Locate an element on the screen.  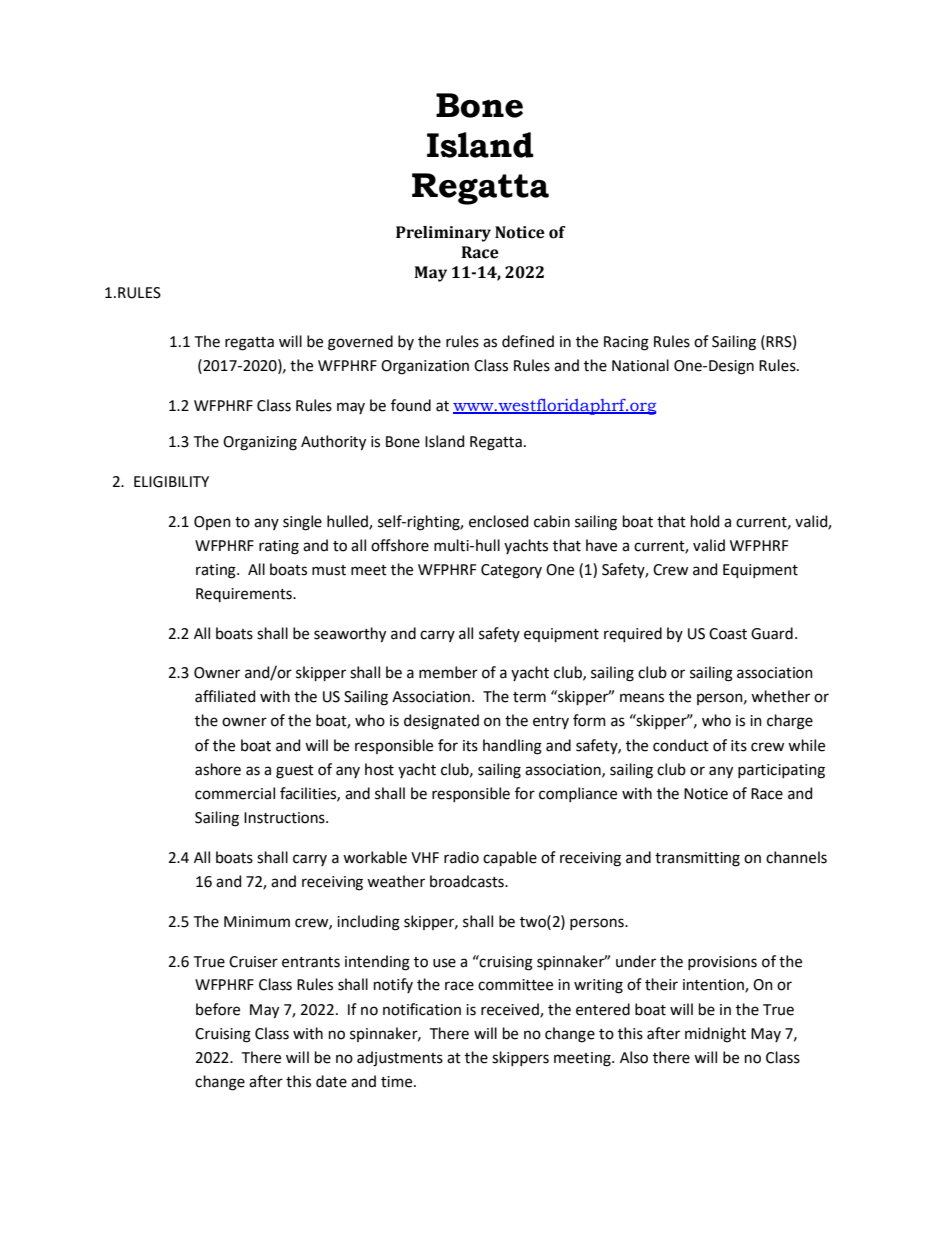
participating is located at coordinates (781, 771).
